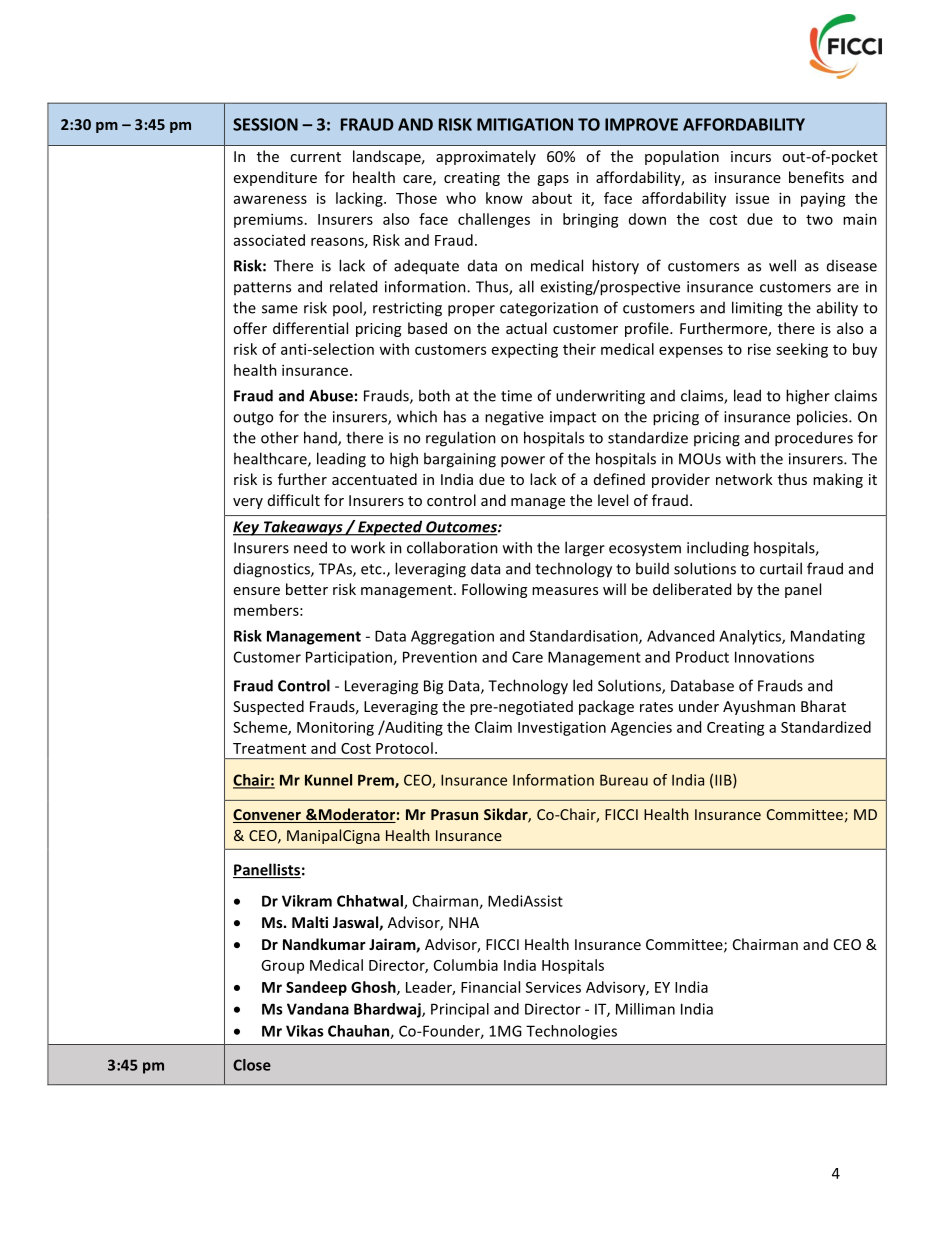 The image size is (952, 1233). Describe the element at coordinates (582, 685) in the document. I see `led` at that location.
